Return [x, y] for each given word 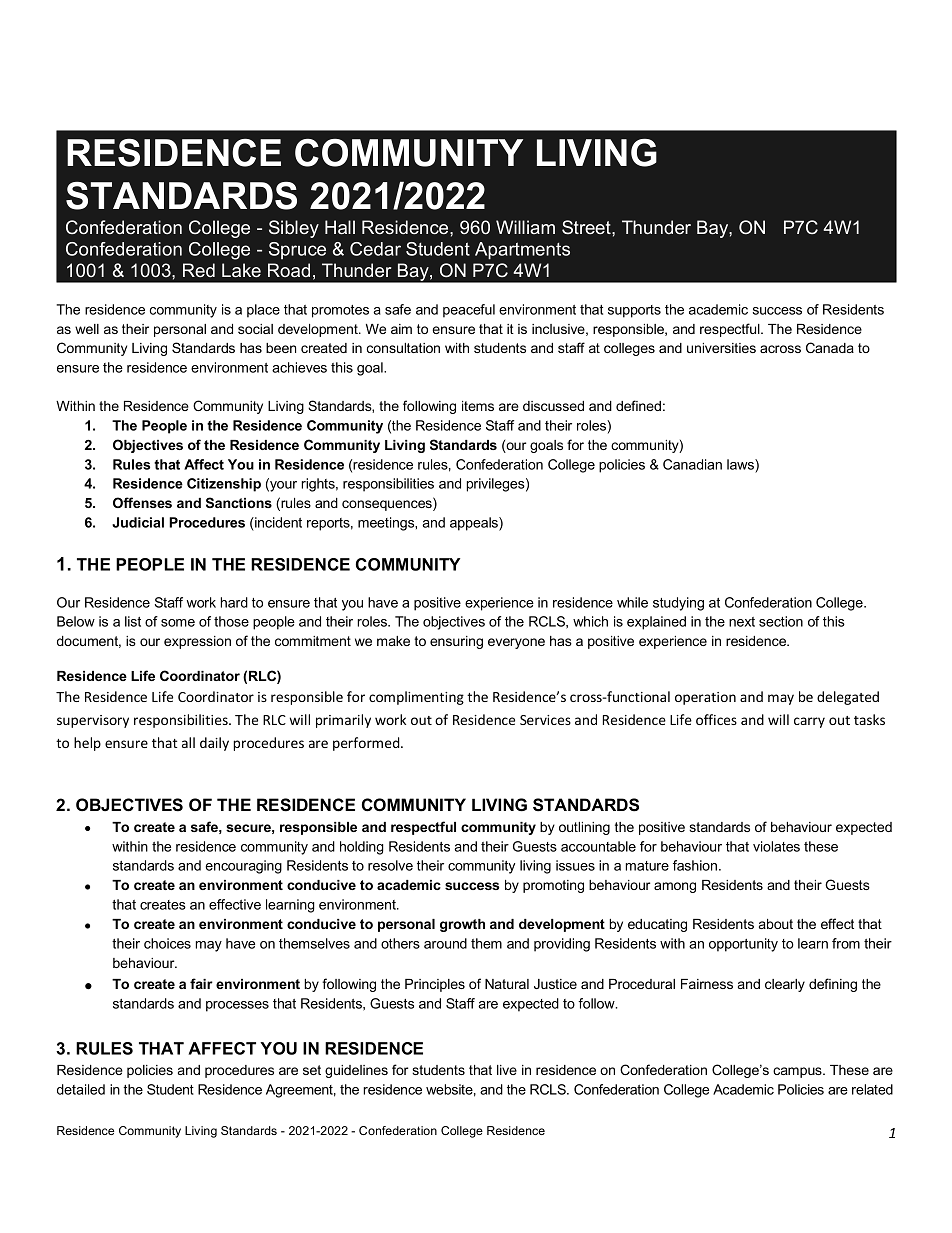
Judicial [138, 522]
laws [741, 464]
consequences [388, 504]
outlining [584, 828]
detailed [81, 1089]
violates [776, 846]
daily [214, 744]
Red [199, 270]
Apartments [522, 251]
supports [634, 311]
